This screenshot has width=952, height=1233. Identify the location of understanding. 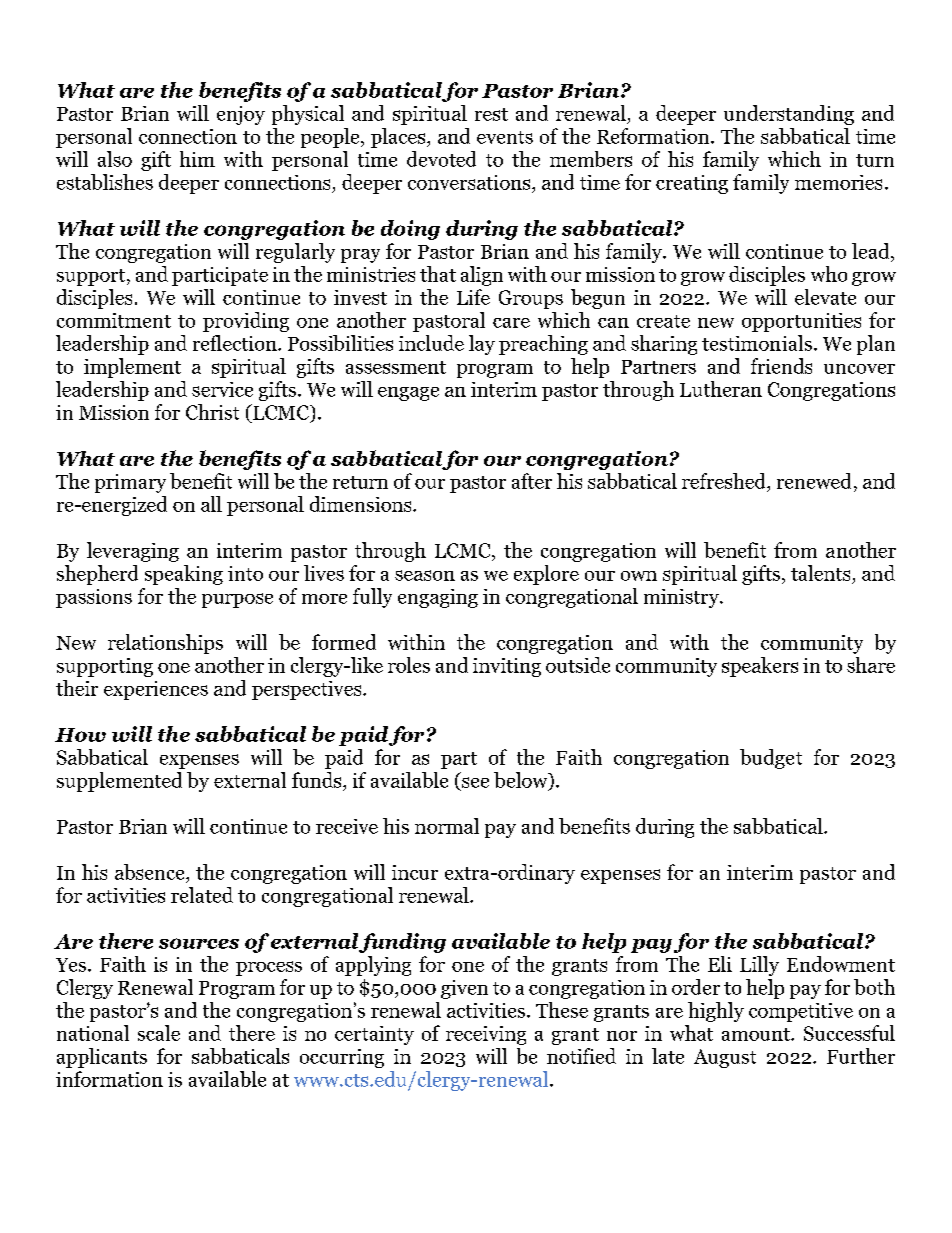
(789, 115).
